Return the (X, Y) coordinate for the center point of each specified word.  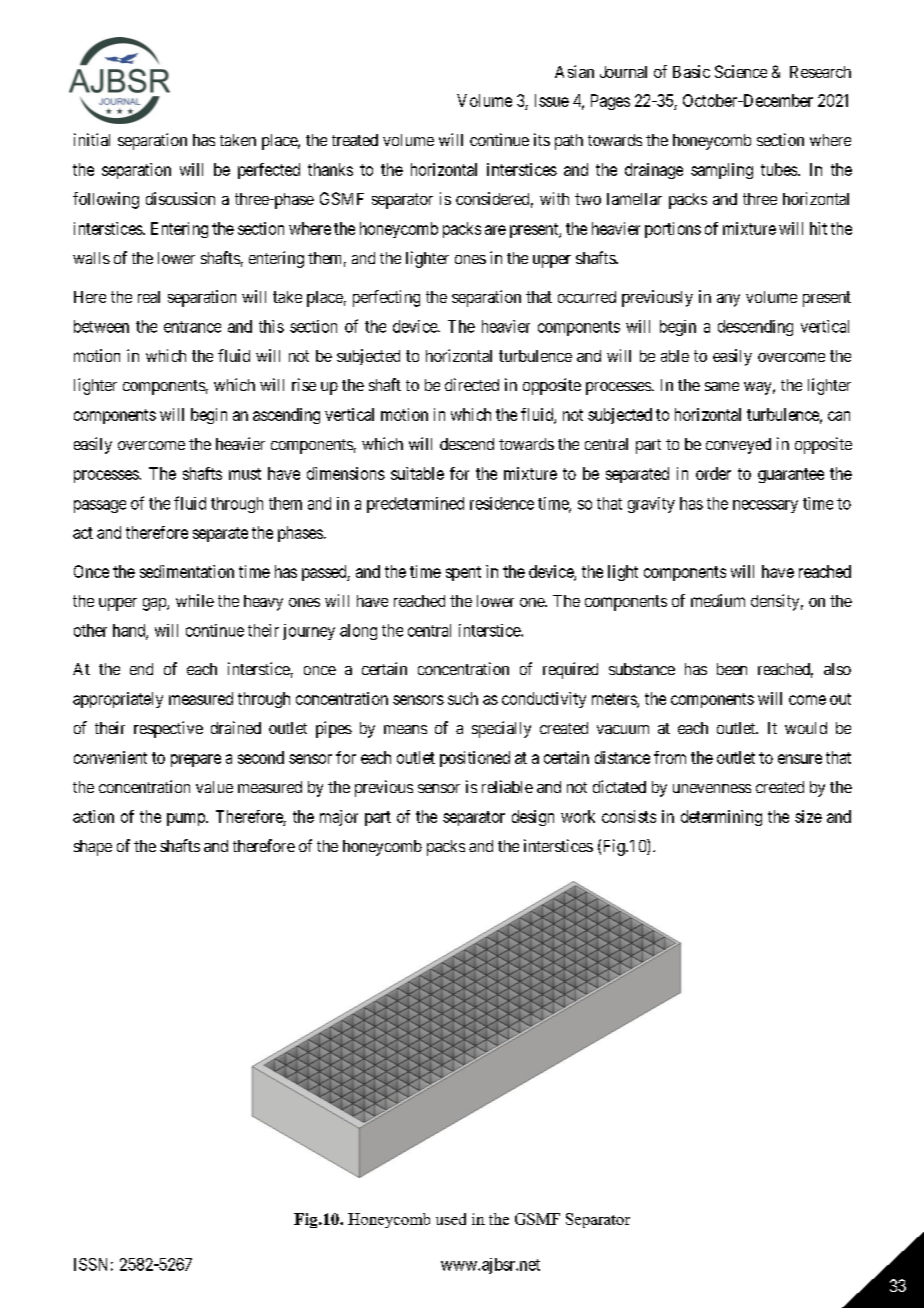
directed (472, 384)
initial (92, 139)
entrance (192, 327)
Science (741, 71)
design (533, 818)
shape (93, 848)
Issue (552, 100)
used (451, 1219)
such (463, 698)
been (732, 669)
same (722, 386)
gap (155, 604)
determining (721, 818)
